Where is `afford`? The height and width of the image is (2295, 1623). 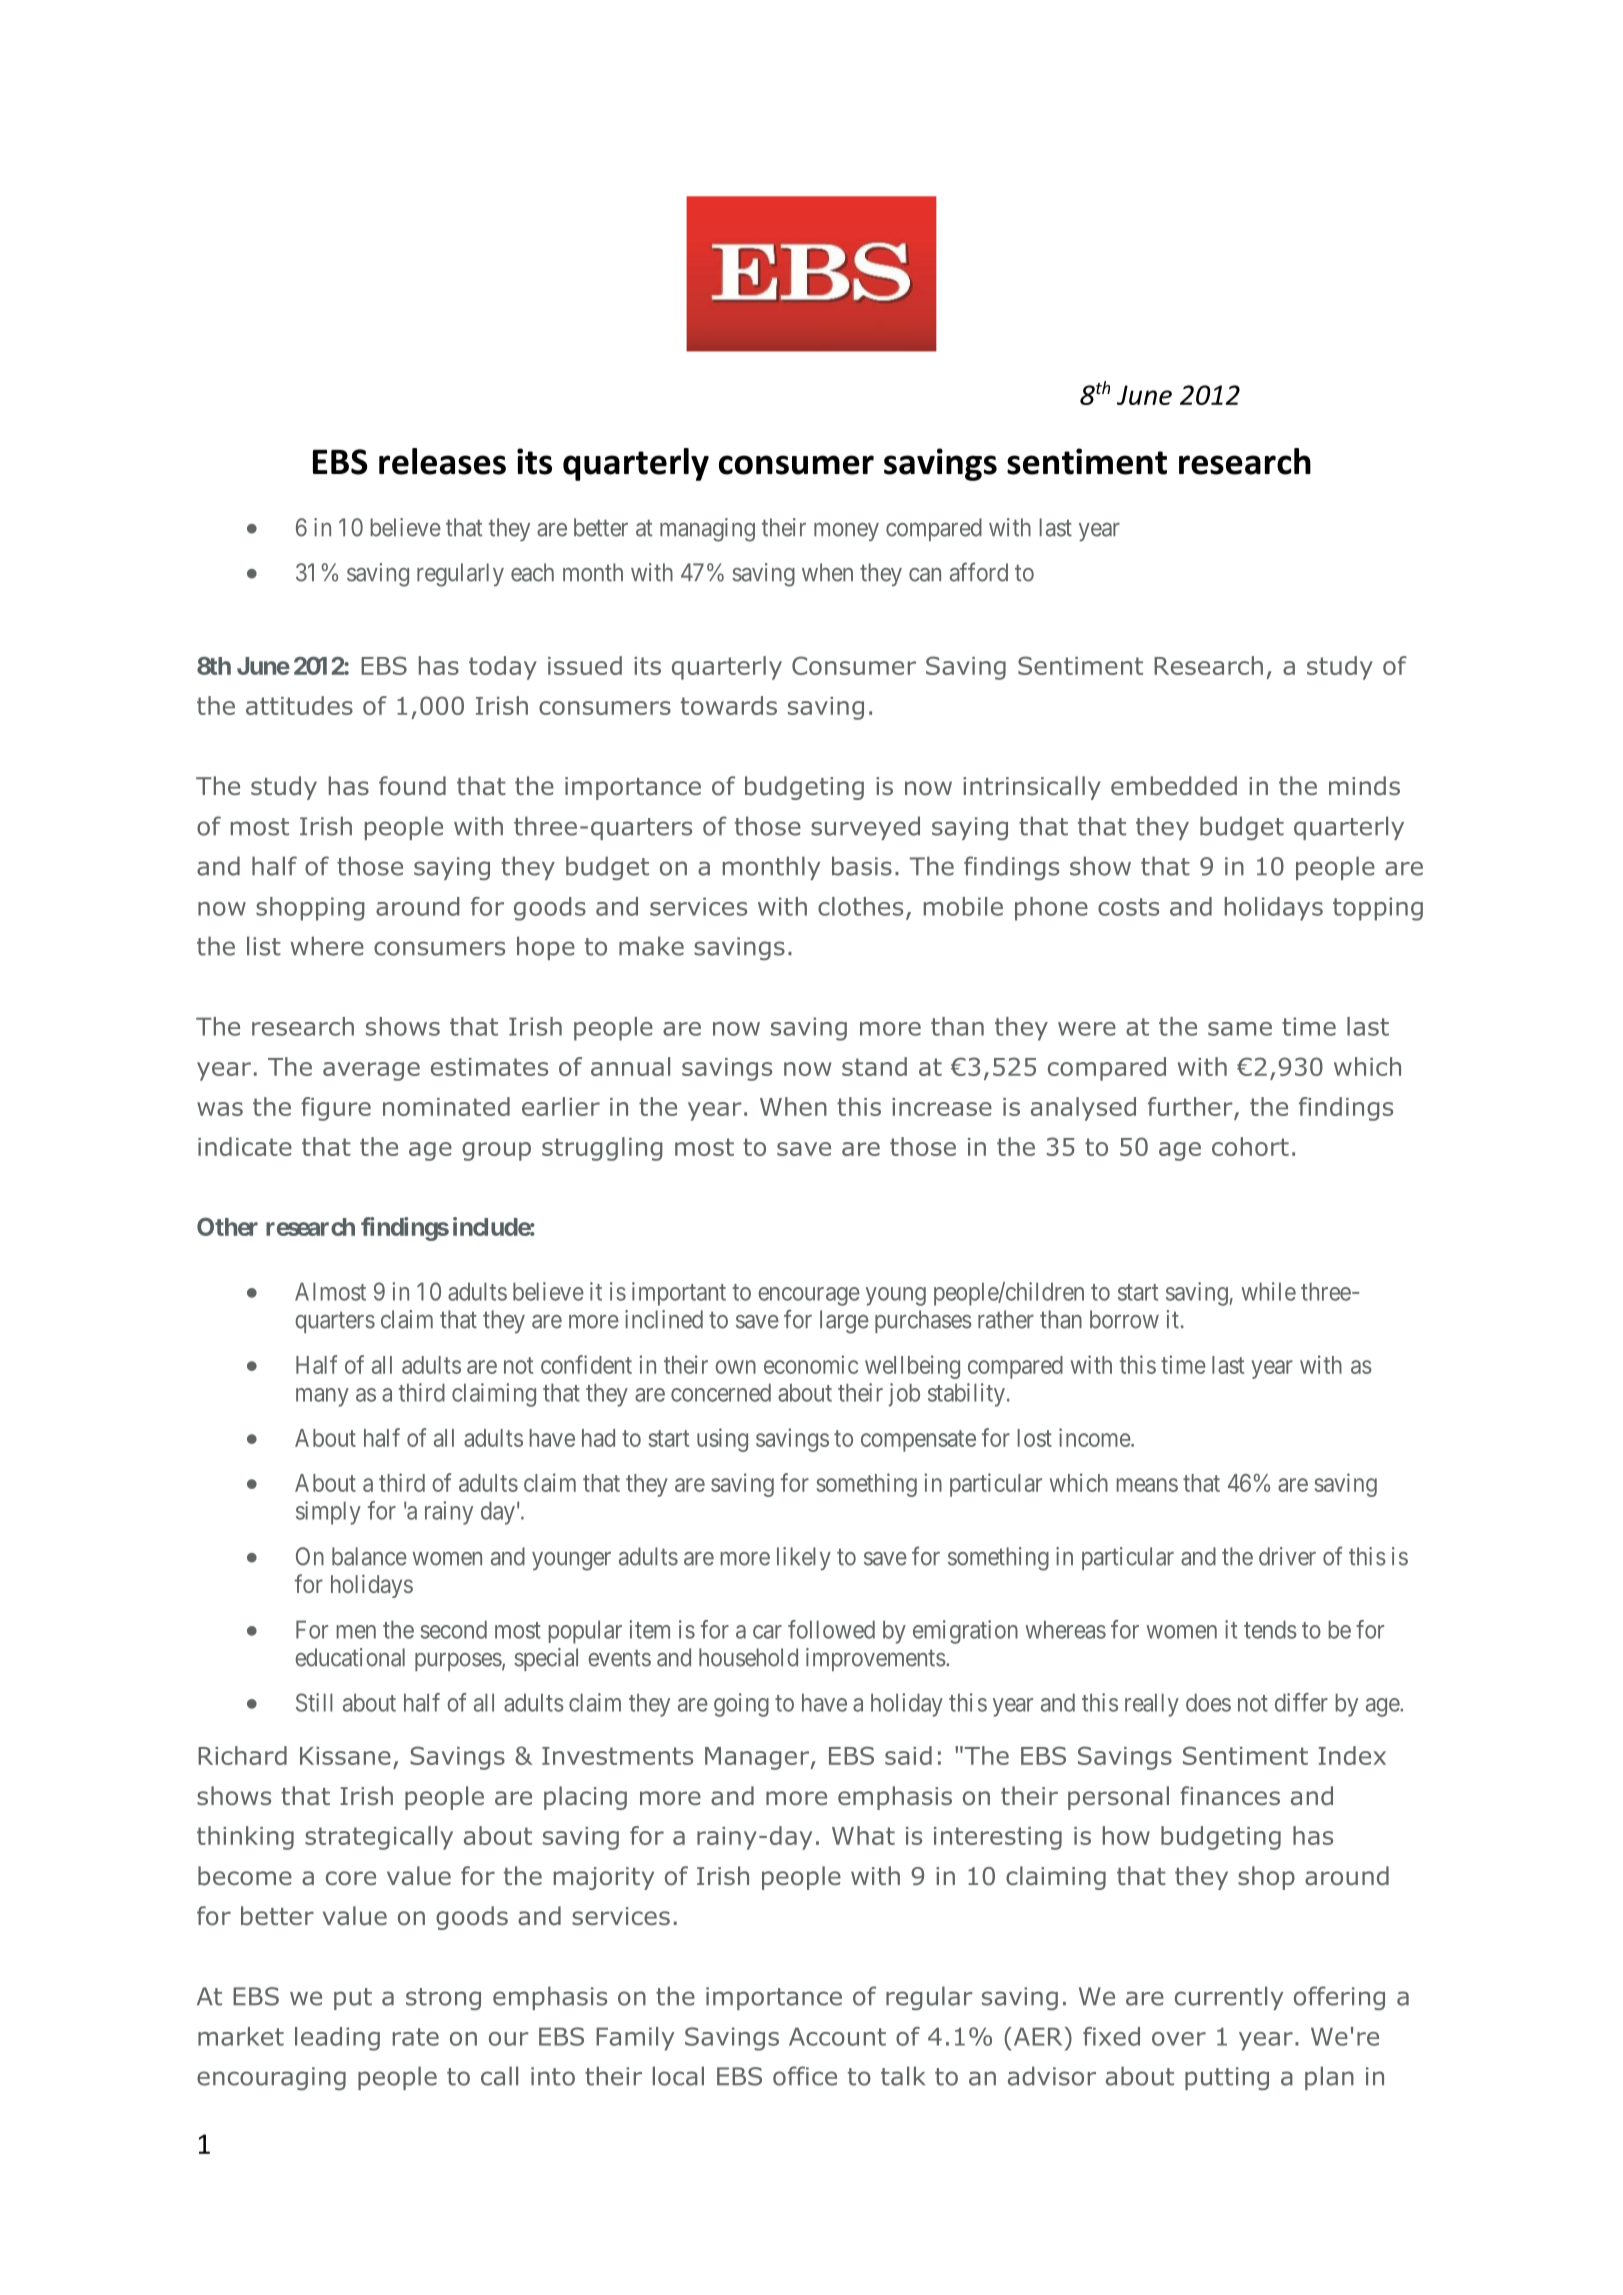 afford is located at coordinates (979, 572).
